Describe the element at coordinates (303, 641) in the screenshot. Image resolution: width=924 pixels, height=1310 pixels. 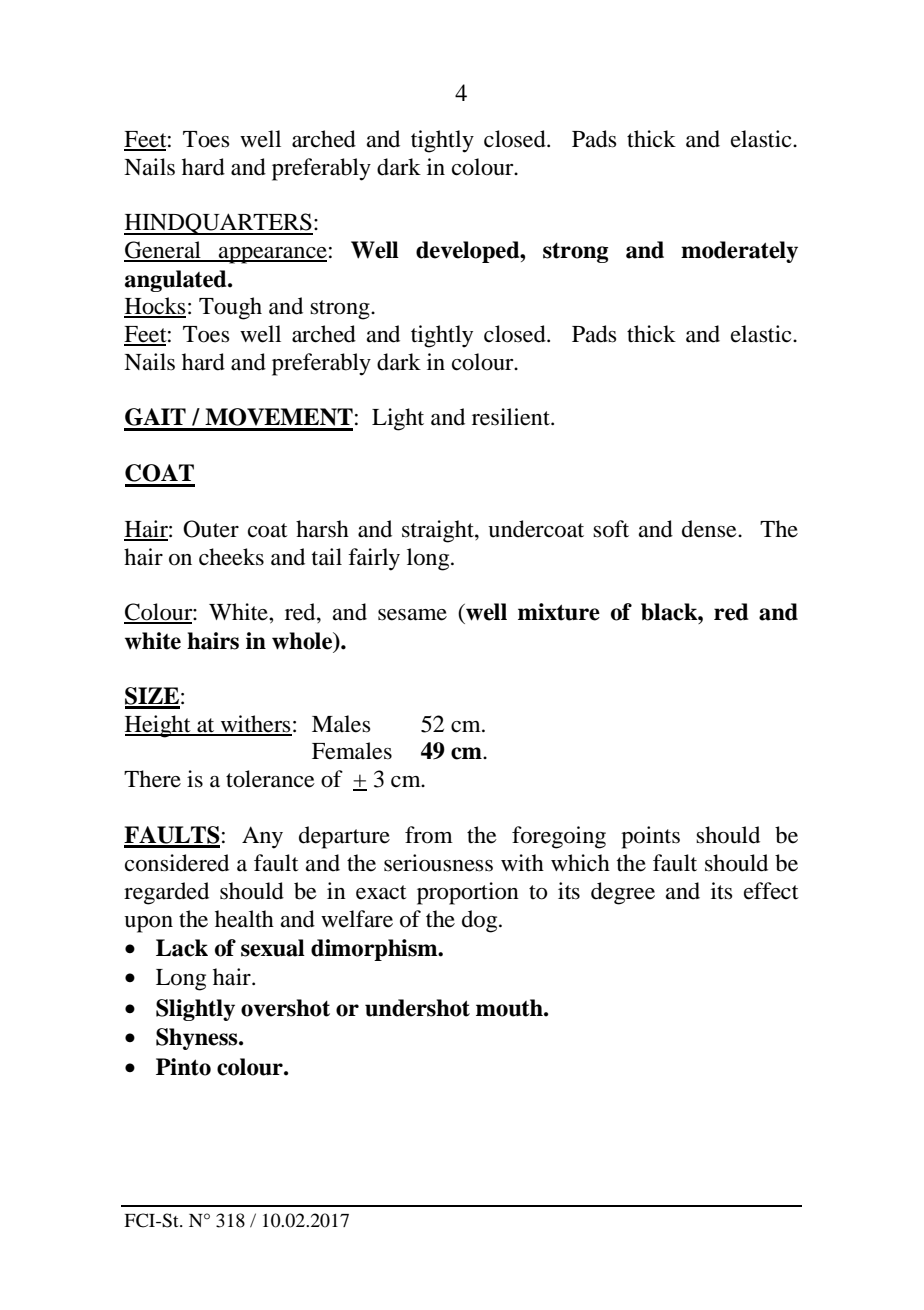
I see `whole` at that location.
